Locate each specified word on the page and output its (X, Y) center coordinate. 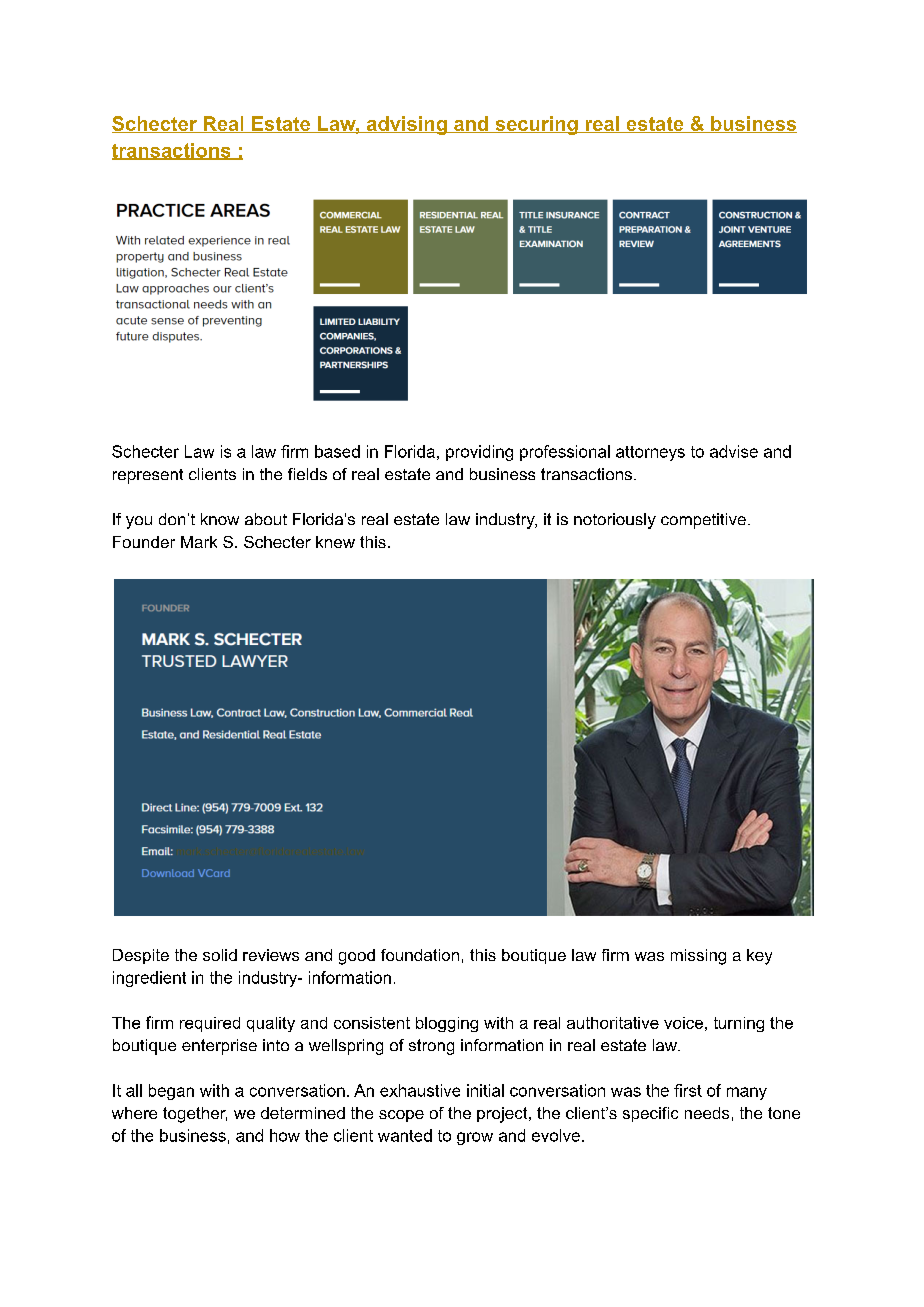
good (357, 957)
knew (335, 542)
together (195, 1115)
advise (734, 451)
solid (220, 955)
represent (148, 476)
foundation (420, 955)
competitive (703, 521)
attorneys (650, 453)
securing (536, 125)
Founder (144, 542)
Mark (199, 542)
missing (698, 957)
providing (479, 453)
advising (406, 125)
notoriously (615, 521)
